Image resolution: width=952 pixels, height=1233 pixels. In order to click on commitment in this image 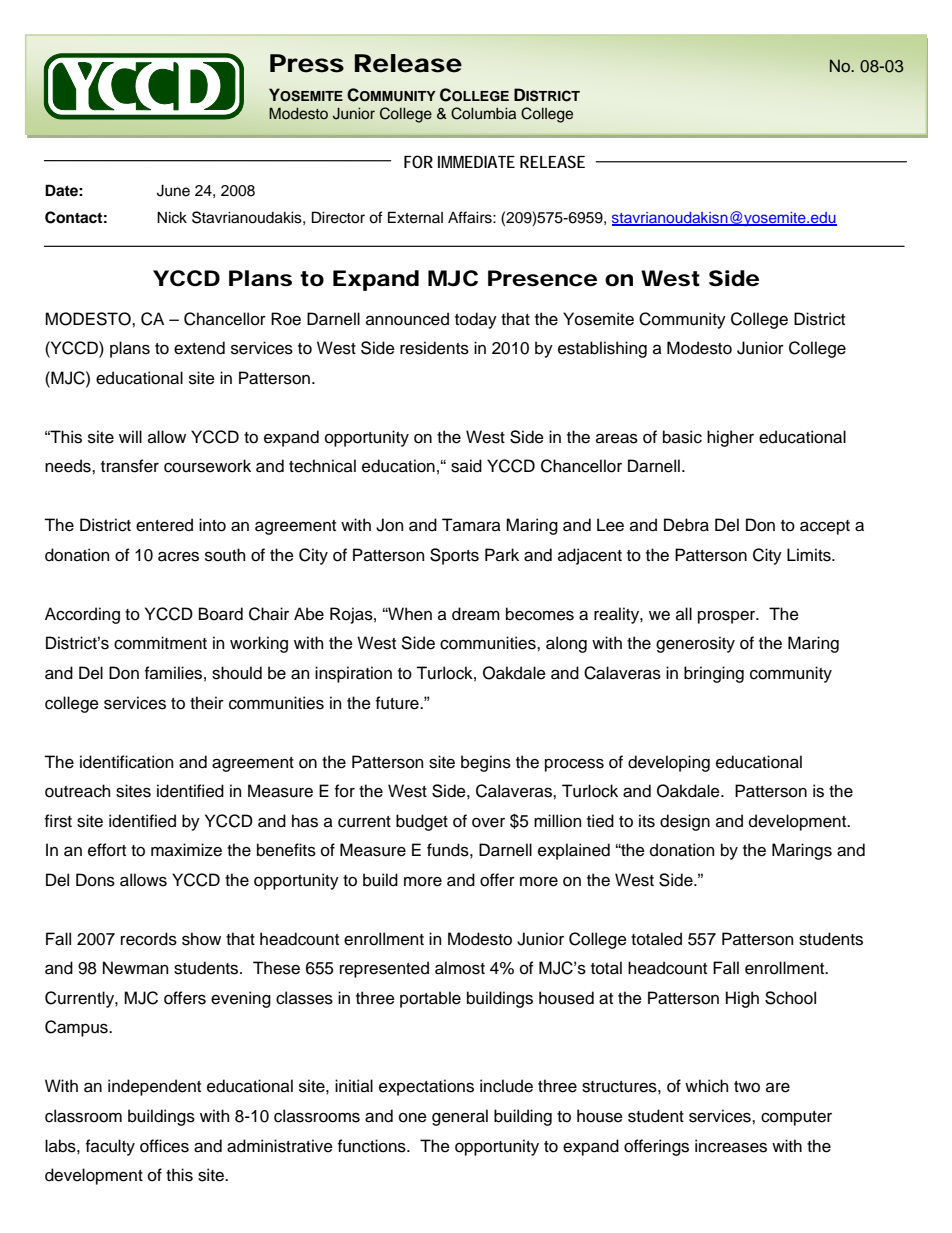, I will do `click(160, 643)`.
